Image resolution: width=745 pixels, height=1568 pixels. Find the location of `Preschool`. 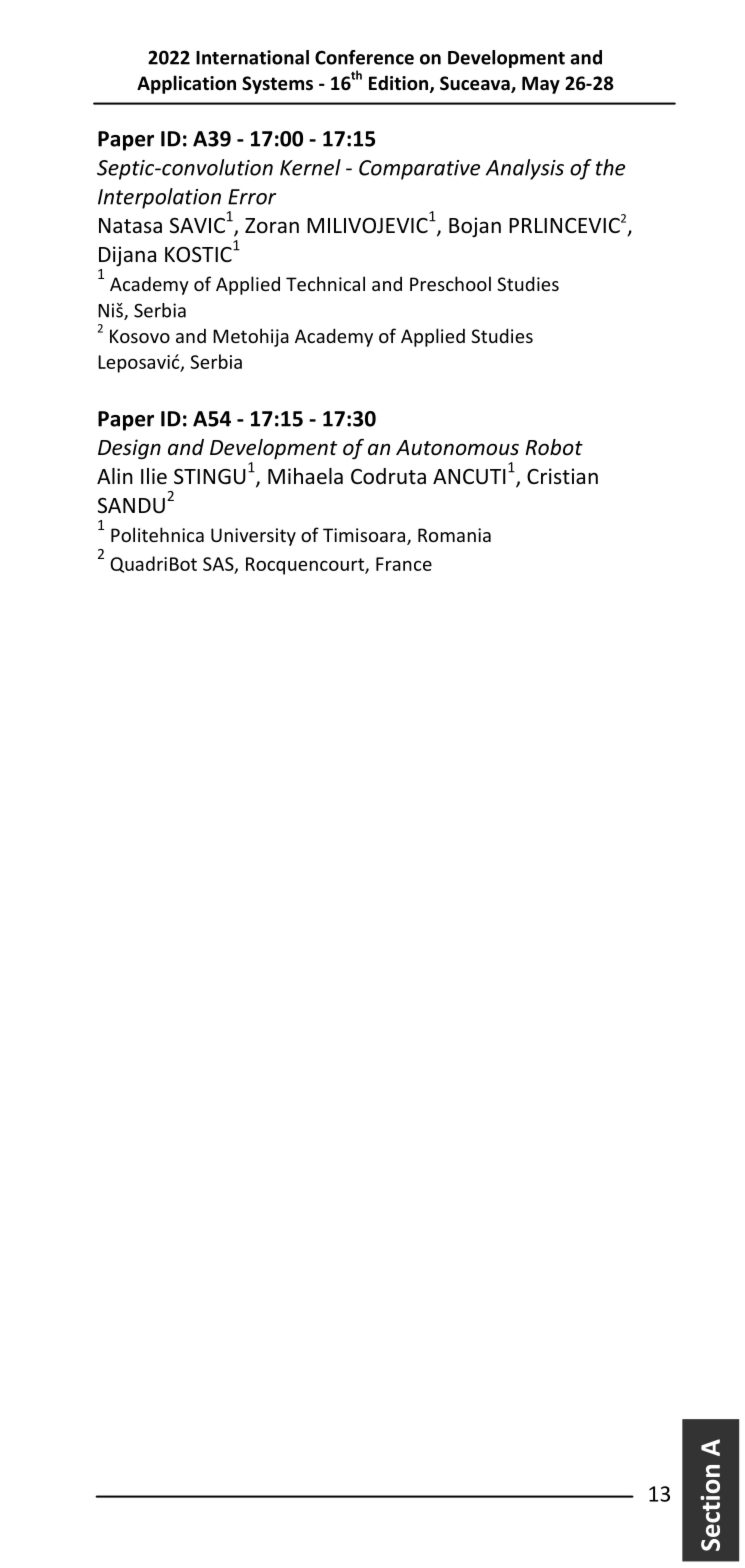

Preschool is located at coordinates (450, 283).
